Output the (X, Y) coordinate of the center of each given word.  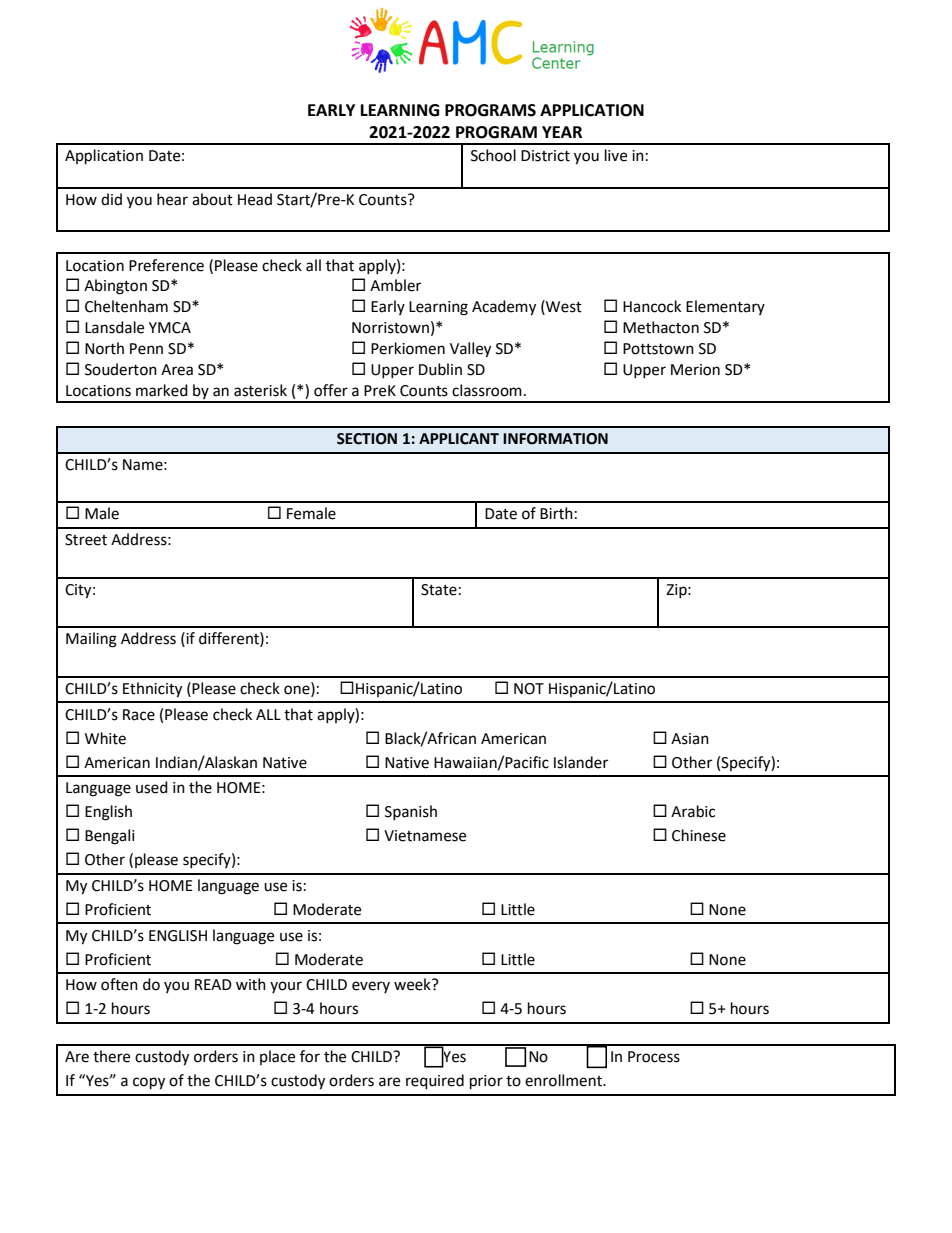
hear (172, 199)
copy (149, 1083)
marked (162, 390)
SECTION (367, 439)
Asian (690, 739)
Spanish (411, 812)
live (616, 155)
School (493, 155)
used (152, 787)
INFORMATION (555, 439)
